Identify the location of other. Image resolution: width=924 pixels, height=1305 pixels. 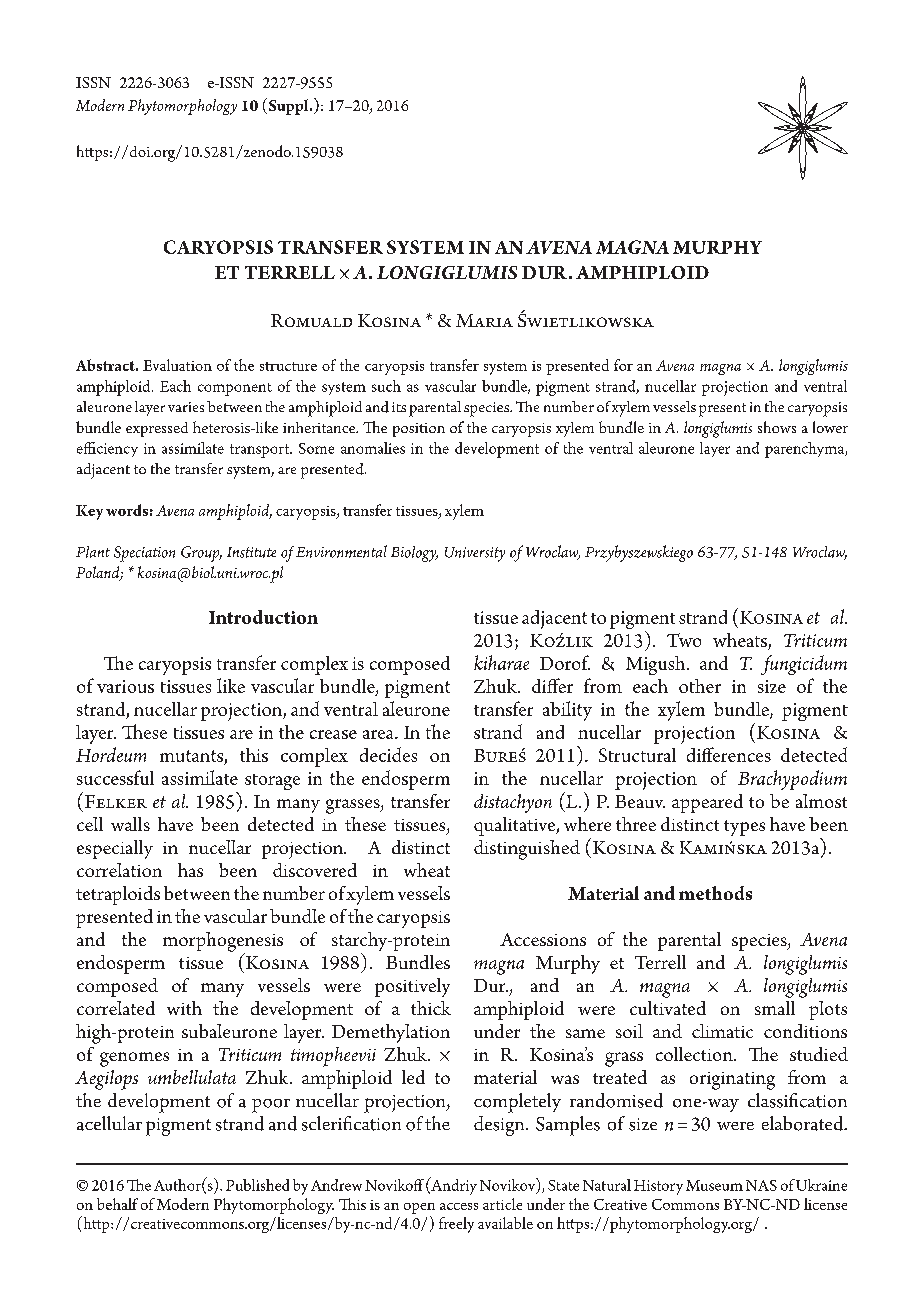
(700, 686).
